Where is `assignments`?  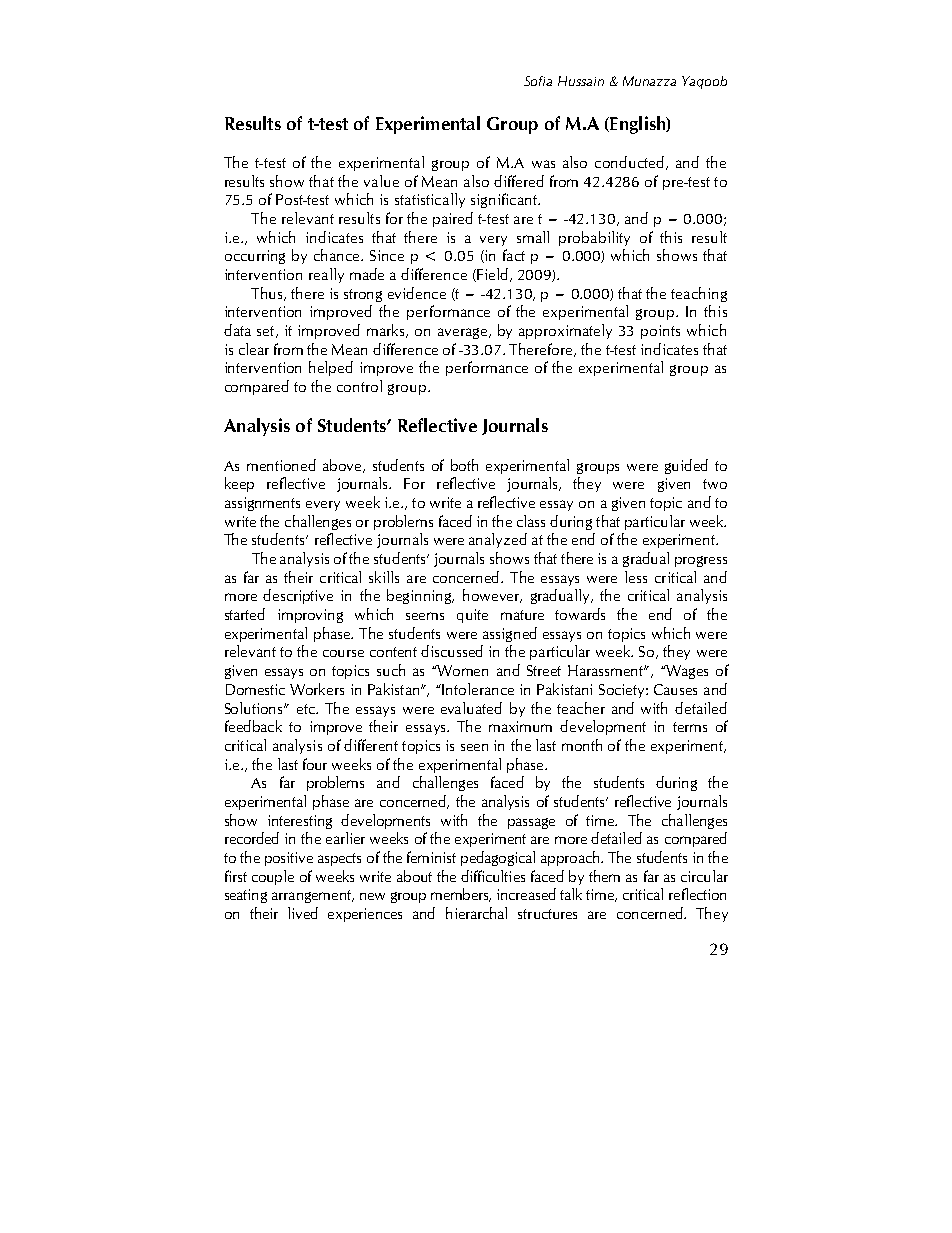
assignments is located at coordinates (262, 504).
